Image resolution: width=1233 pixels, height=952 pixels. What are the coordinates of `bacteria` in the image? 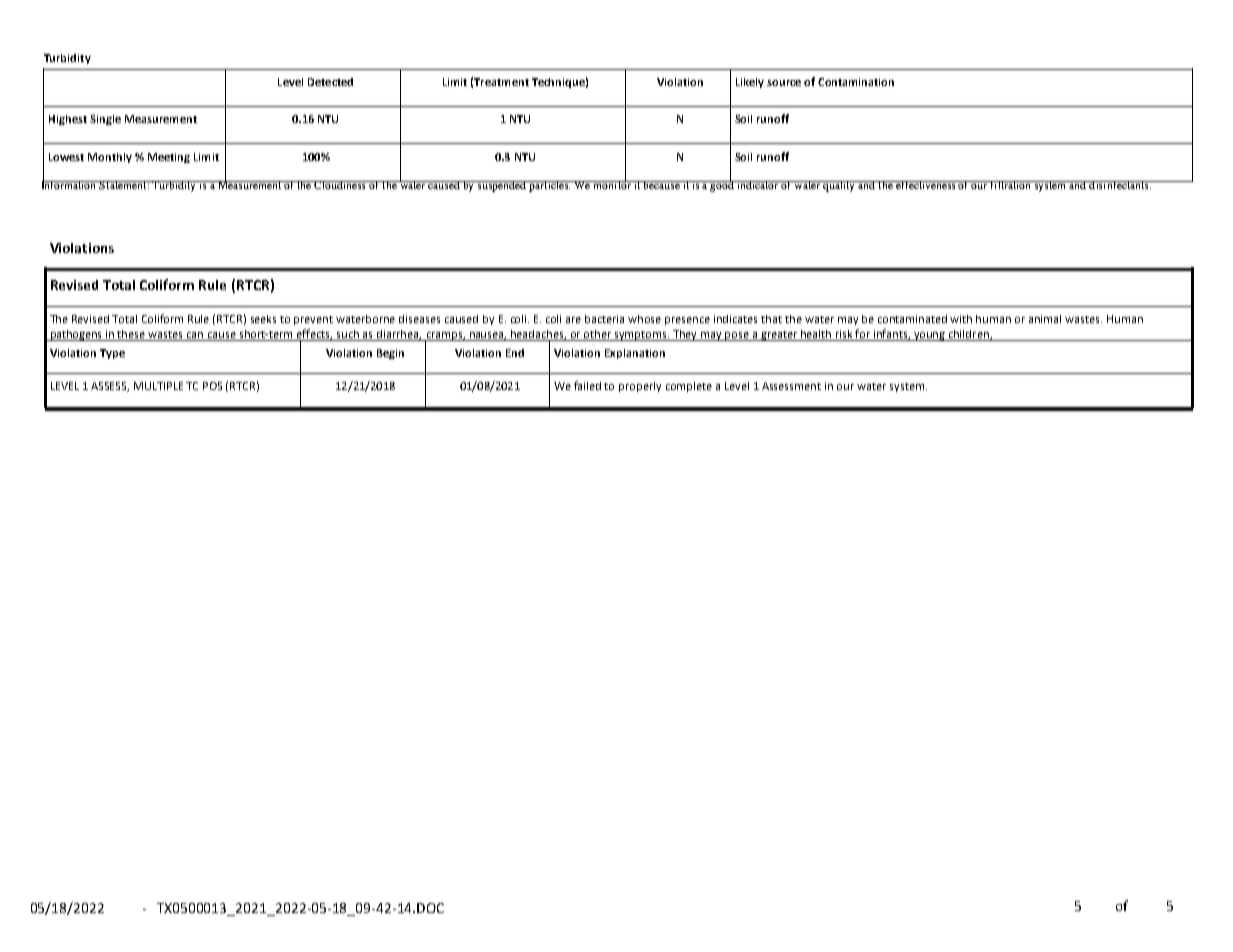 It's located at (604, 319).
